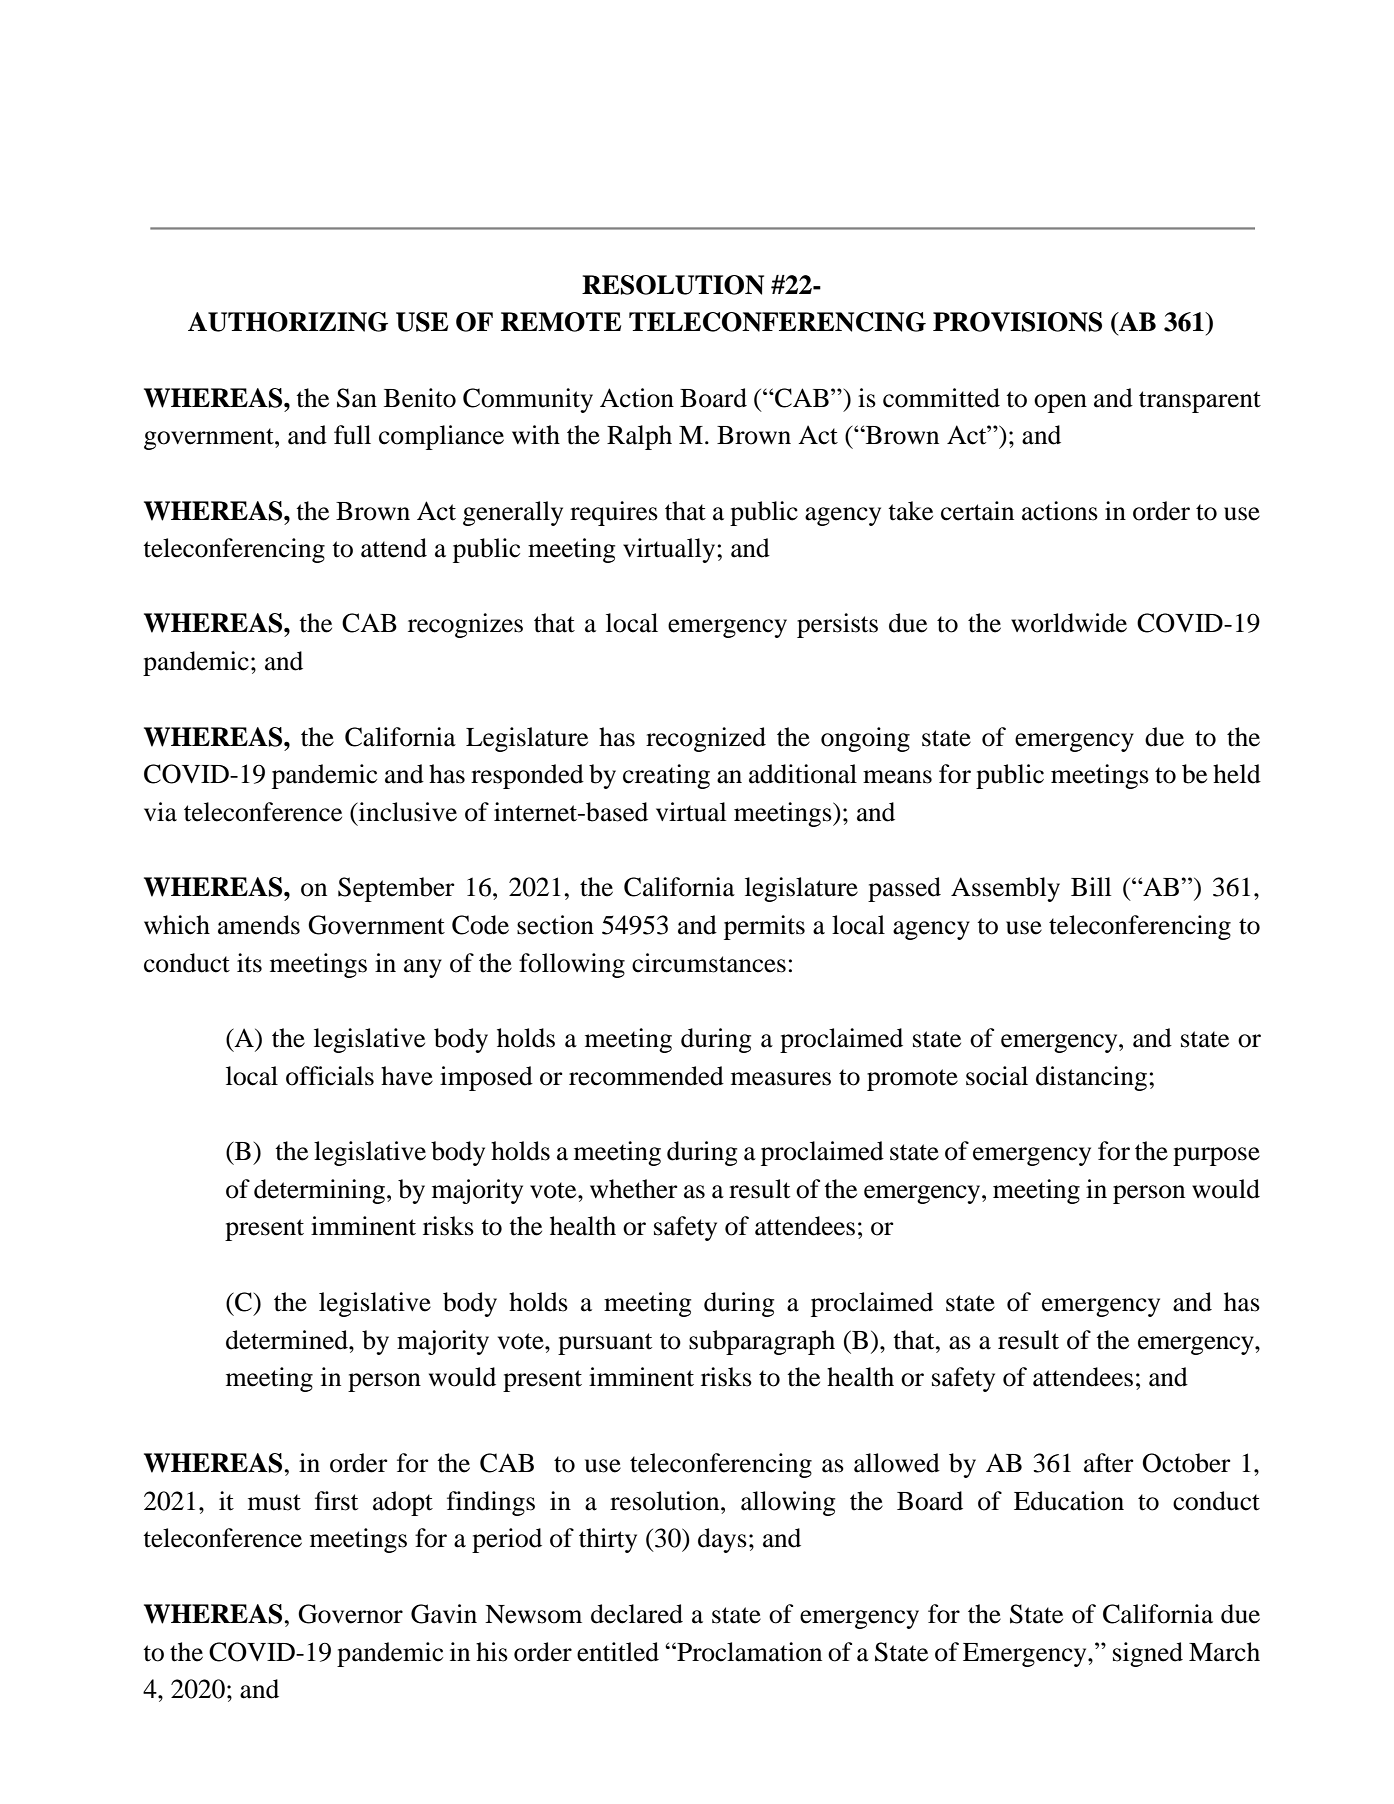 Image resolution: width=1394 pixels, height=1804 pixels. Describe the element at coordinates (666, 776) in the screenshot. I see `creating` at that location.
